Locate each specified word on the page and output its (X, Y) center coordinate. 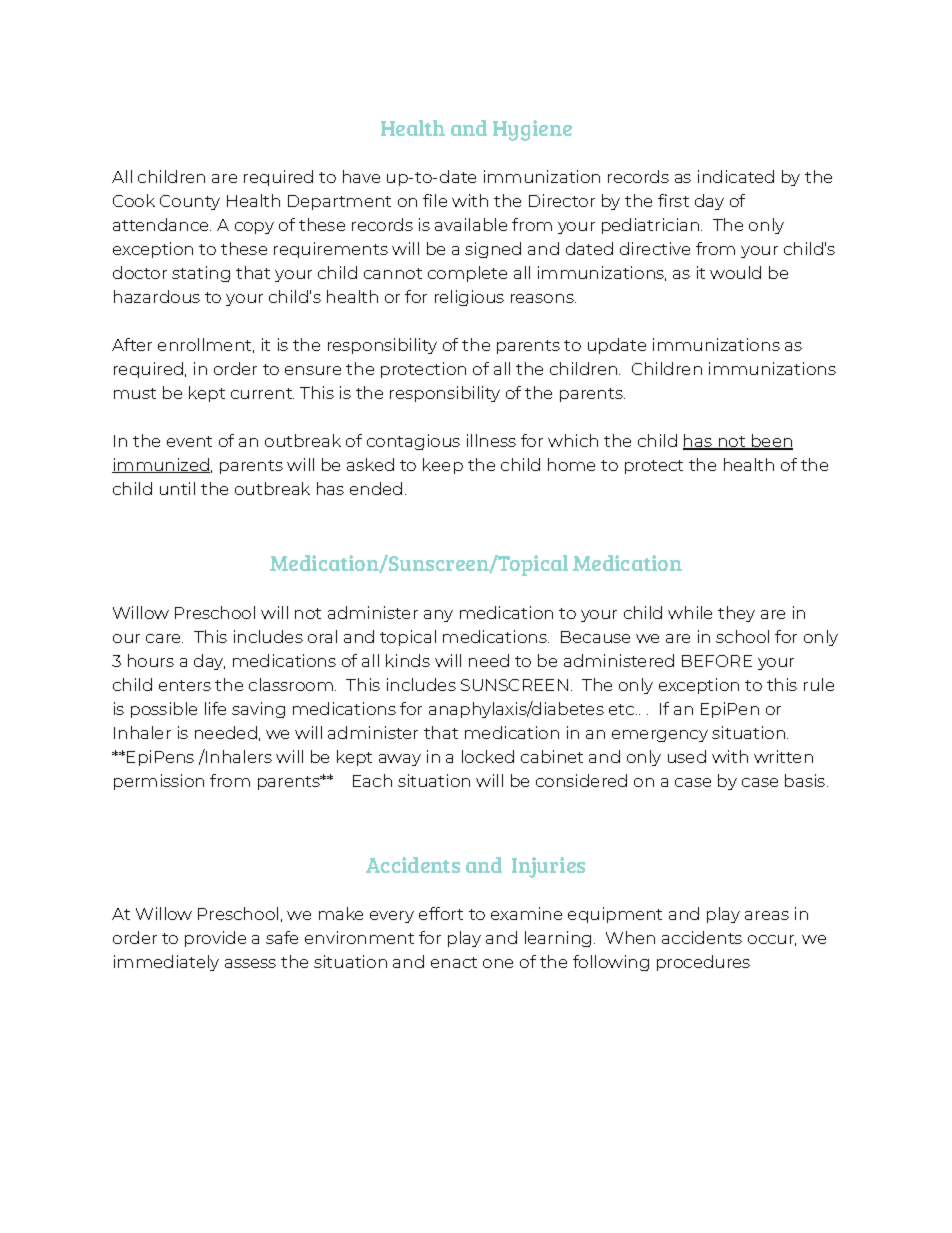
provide (215, 939)
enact (454, 962)
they (736, 614)
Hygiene (532, 130)
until (177, 488)
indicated (736, 176)
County (190, 202)
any (438, 616)
